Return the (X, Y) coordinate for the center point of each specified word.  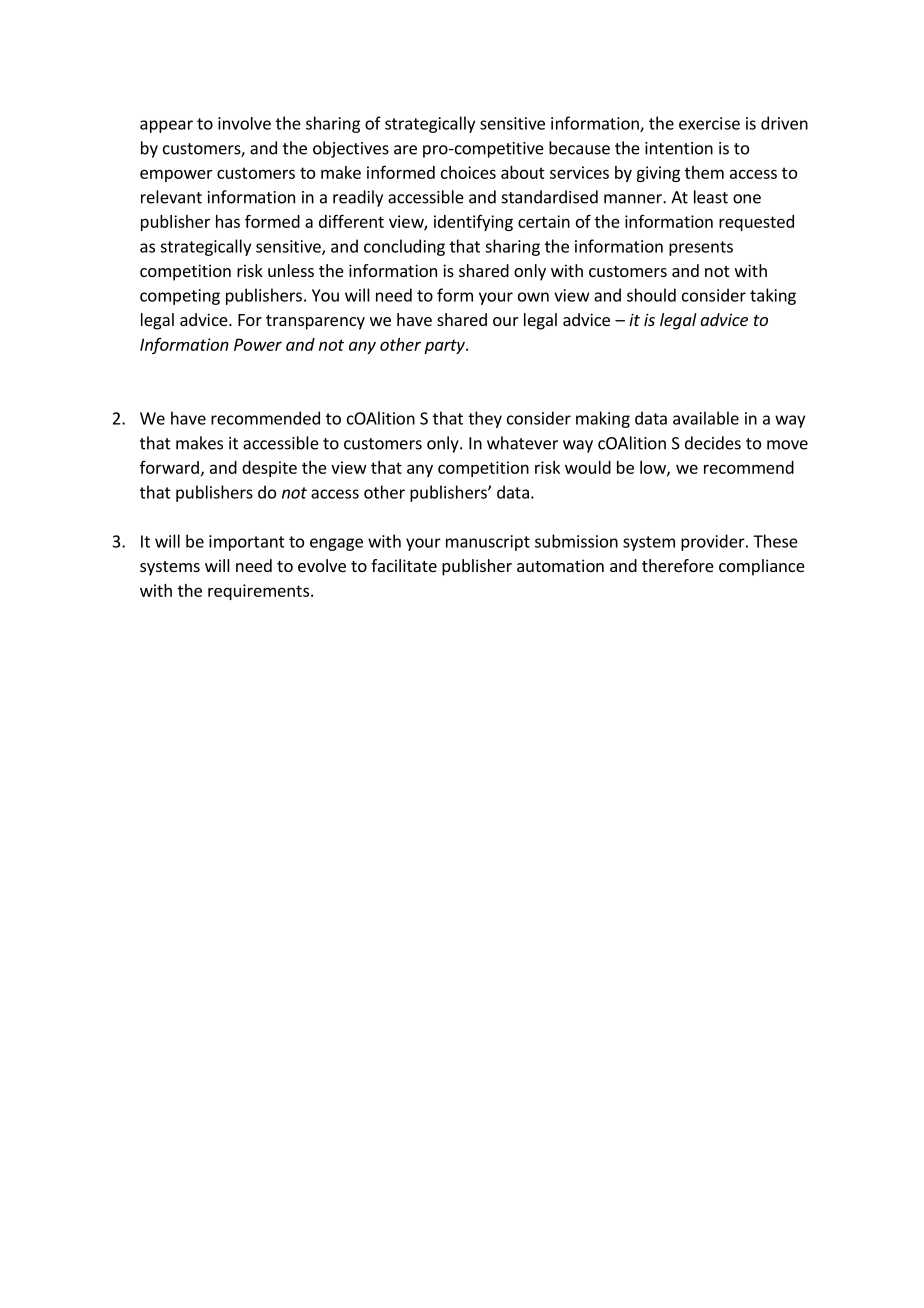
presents (701, 248)
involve (244, 123)
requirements (258, 592)
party (445, 346)
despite (269, 469)
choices (468, 172)
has (228, 221)
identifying (473, 223)
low (654, 468)
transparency (315, 322)
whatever (522, 443)
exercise (709, 123)
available (706, 418)
